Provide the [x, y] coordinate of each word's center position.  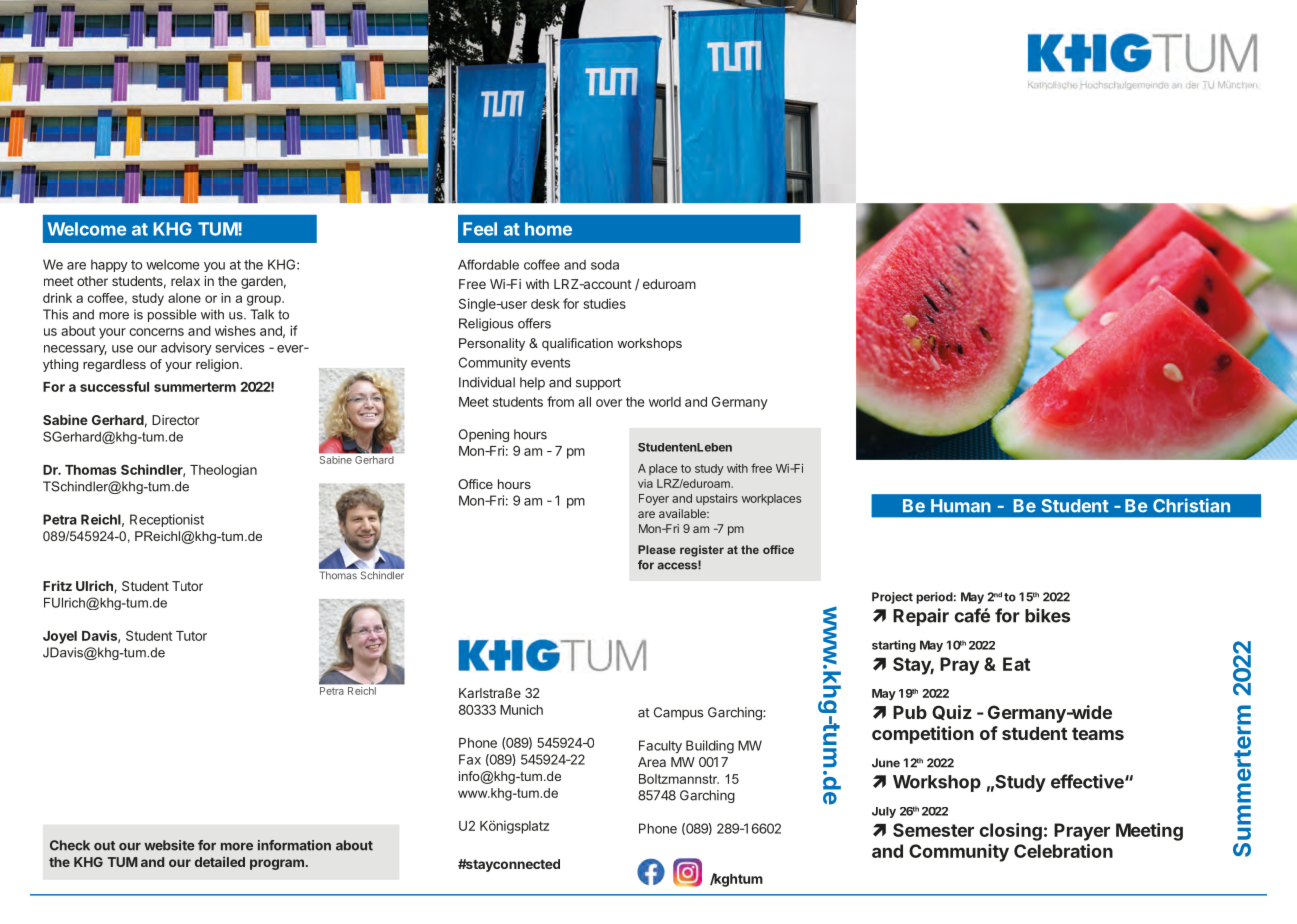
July [884, 812]
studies [604, 303]
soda [605, 265]
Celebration [1063, 851]
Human [961, 506]
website [169, 845]
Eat [1016, 664]
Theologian [223, 471]
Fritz [57, 585]
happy [109, 265]
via [645, 483]
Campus [678, 713]
